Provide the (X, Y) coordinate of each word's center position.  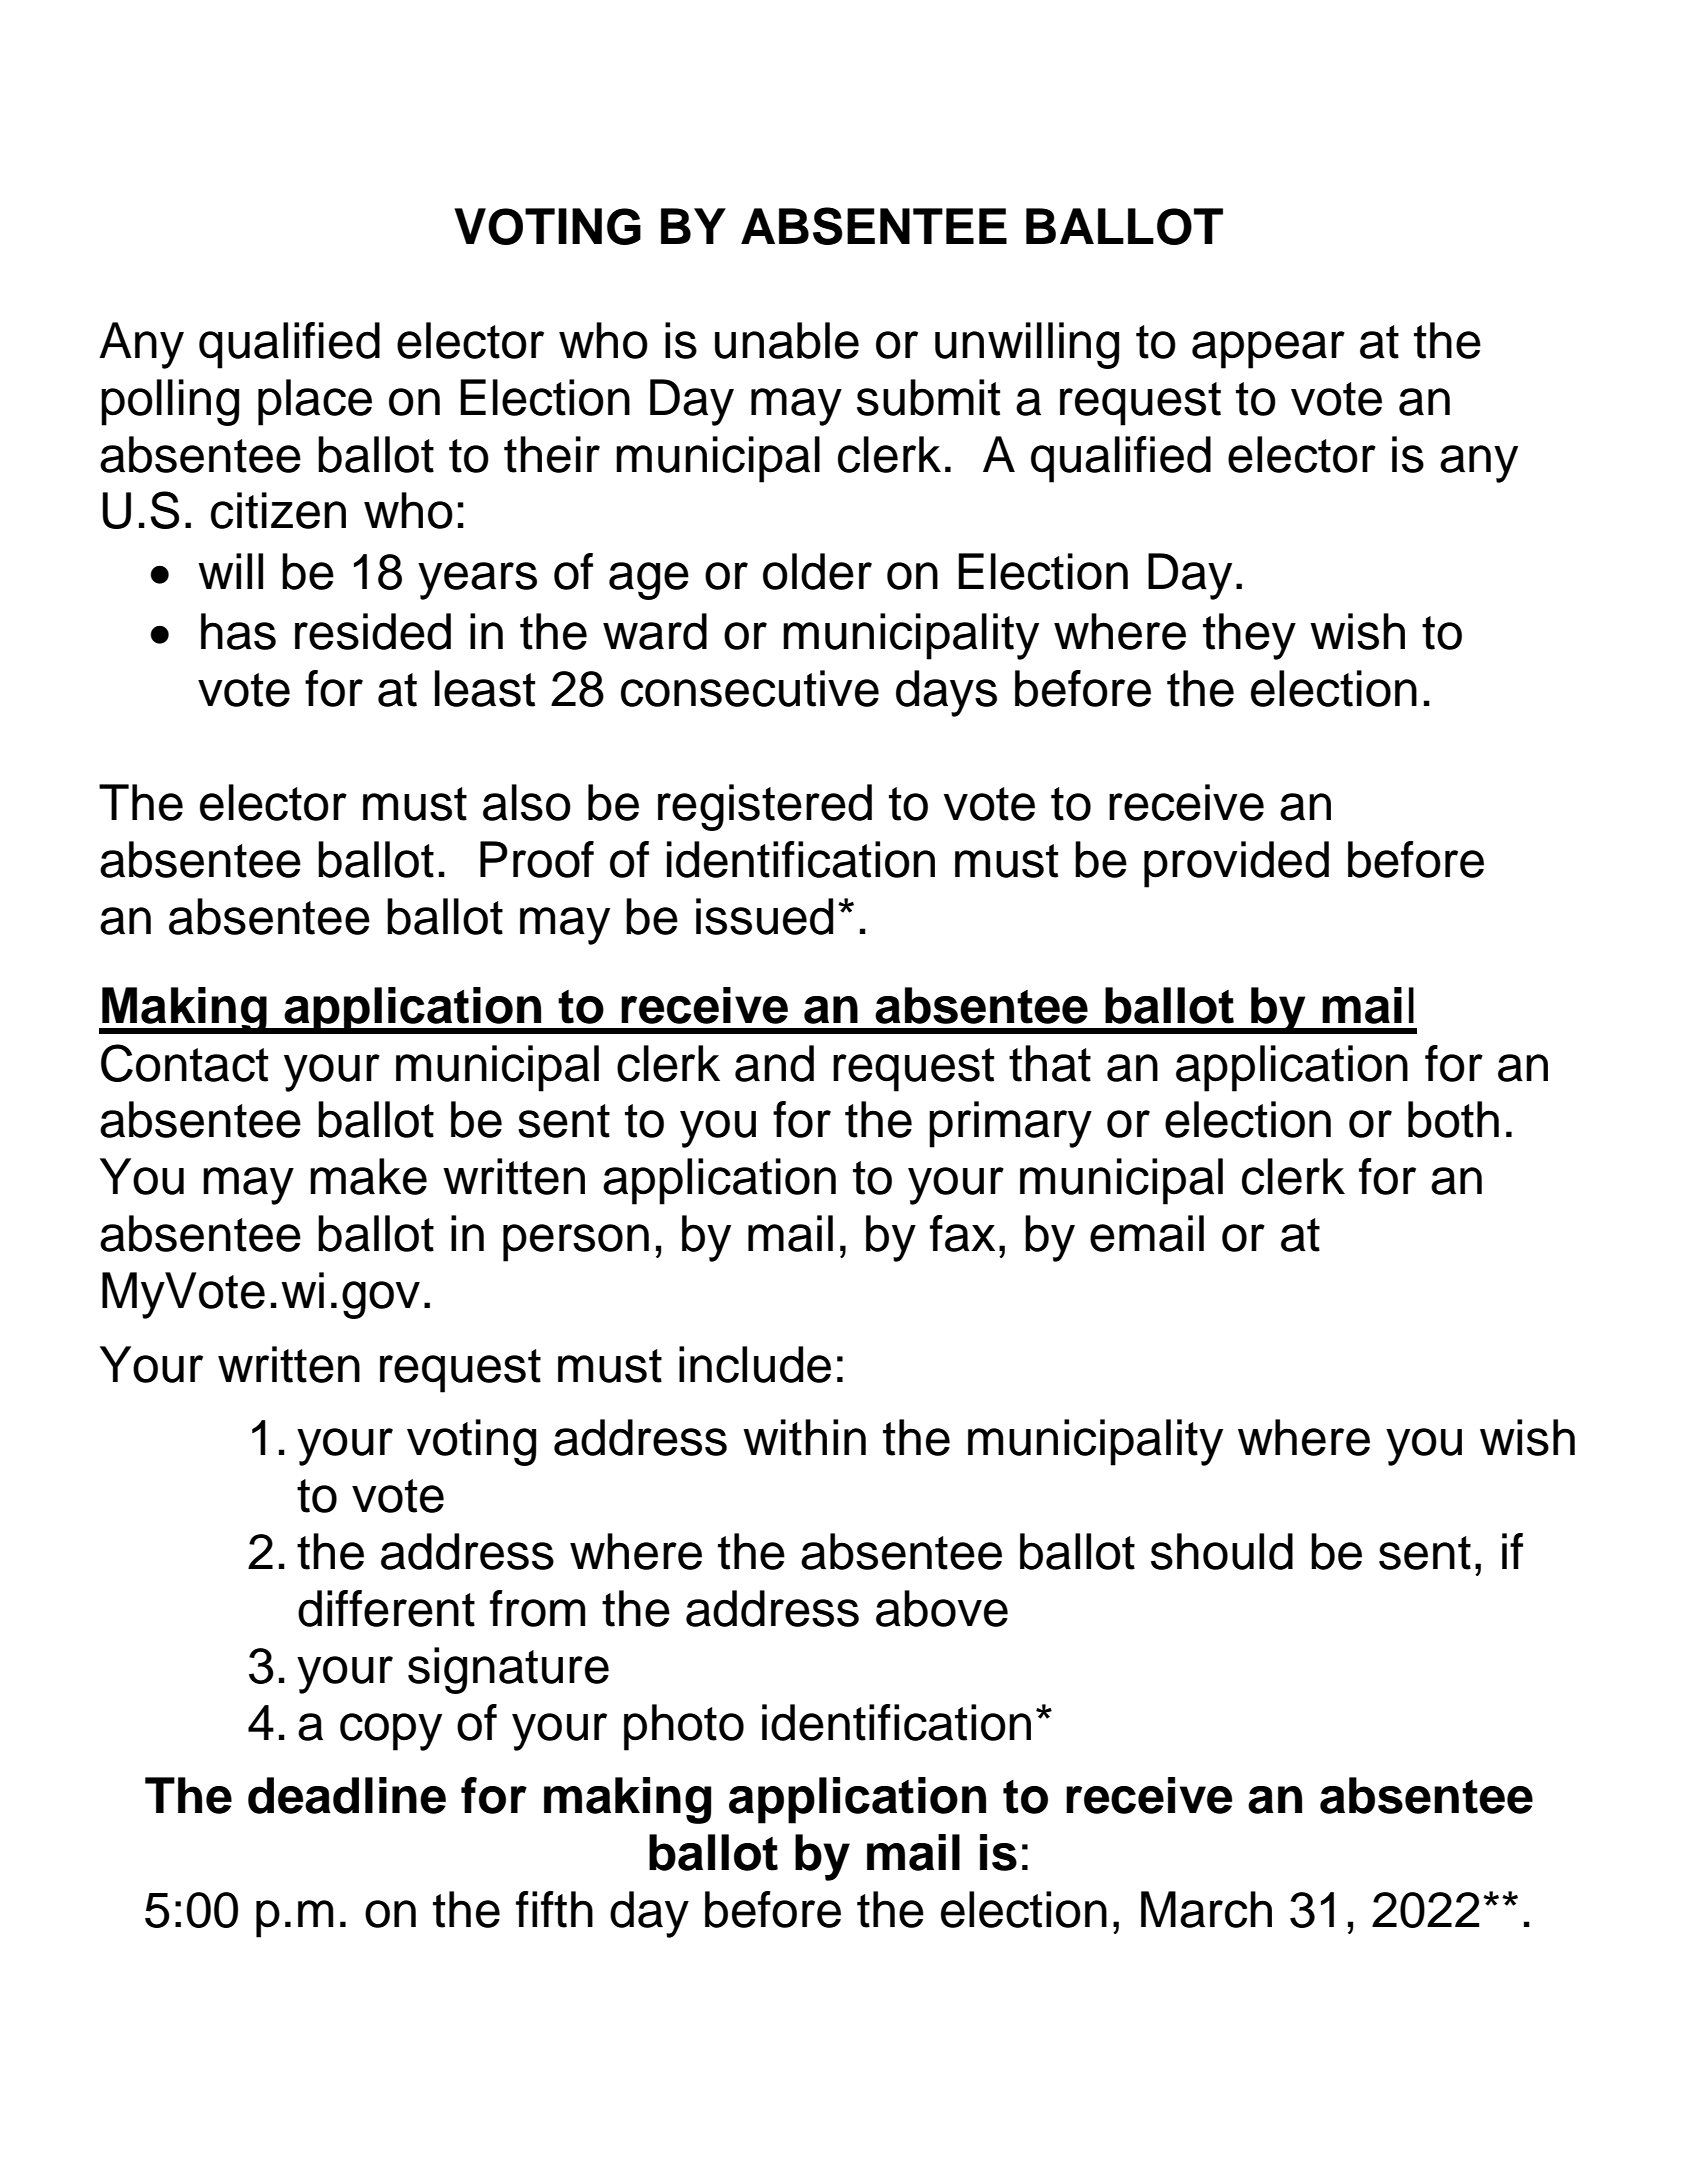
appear (1268, 350)
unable (787, 340)
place (315, 402)
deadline (347, 1795)
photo (684, 1727)
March (1206, 1909)
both (1453, 1119)
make (368, 1176)
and (774, 1063)
